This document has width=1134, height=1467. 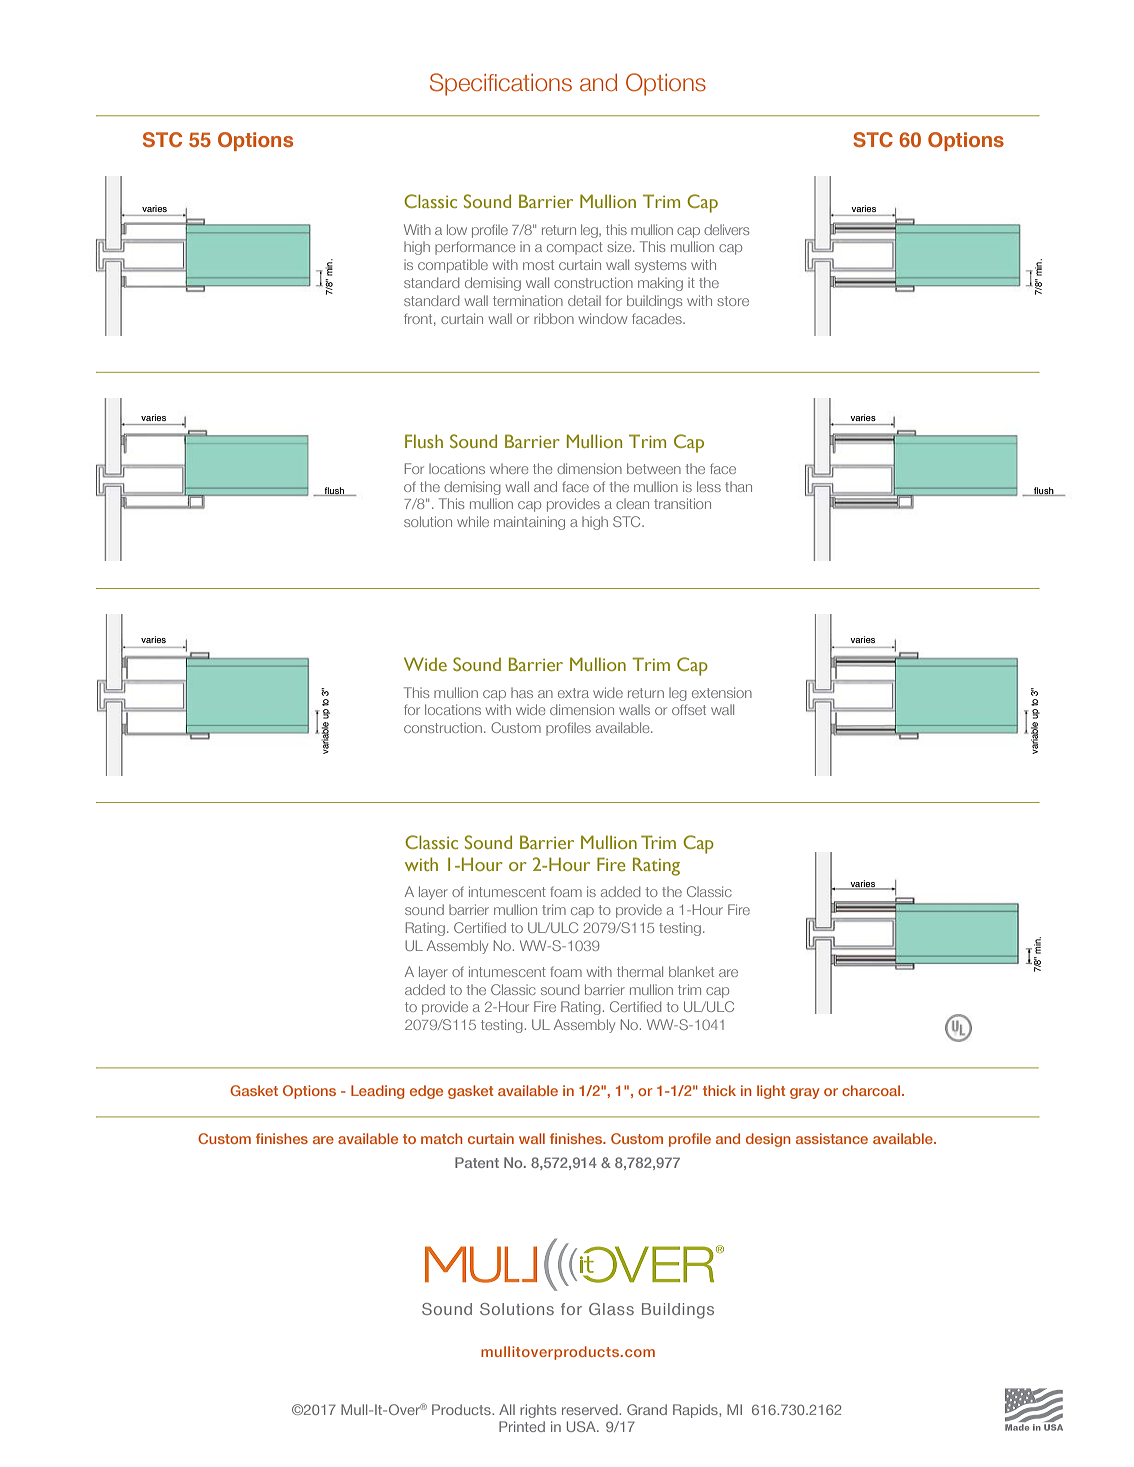 I want to click on delivers, so click(x=726, y=229).
